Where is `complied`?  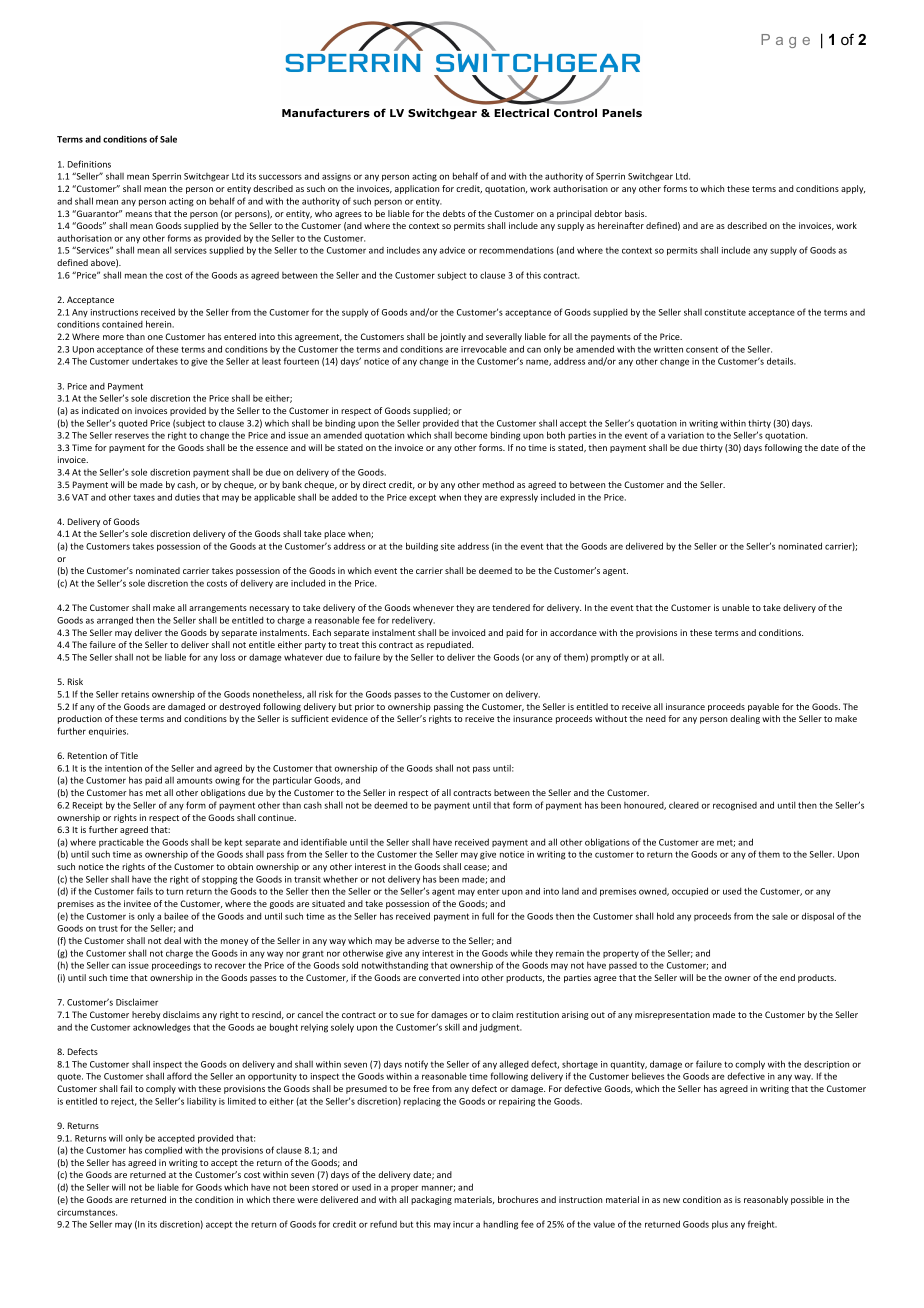 complied is located at coordinates (163, 1150).
